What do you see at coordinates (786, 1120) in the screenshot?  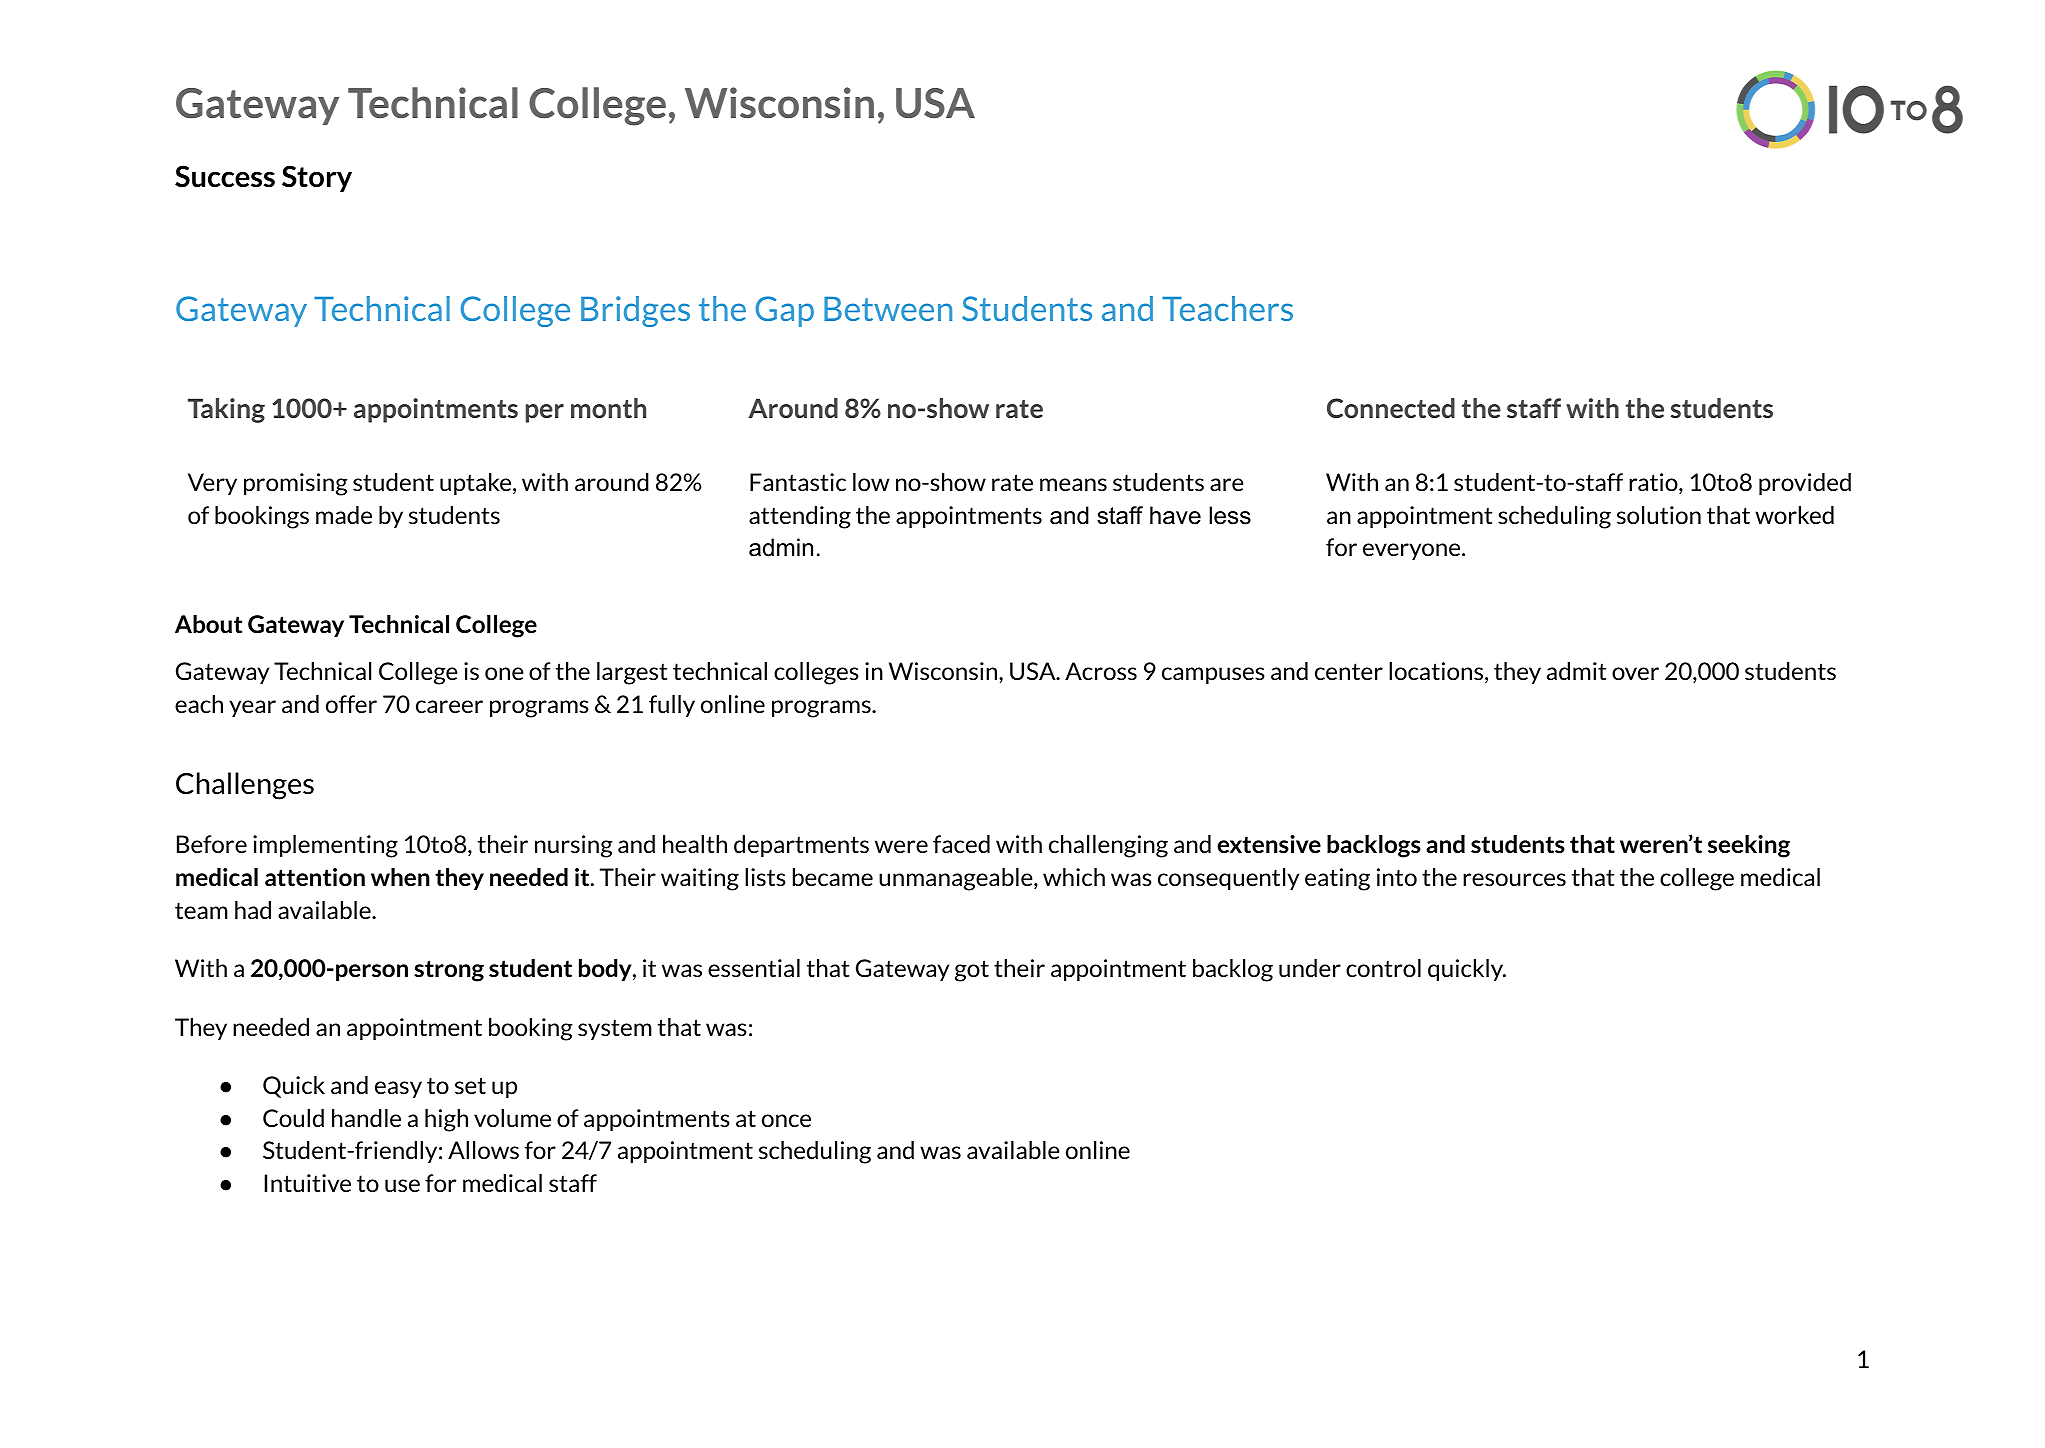 I see `once` at bounding box center [786, 1120].
